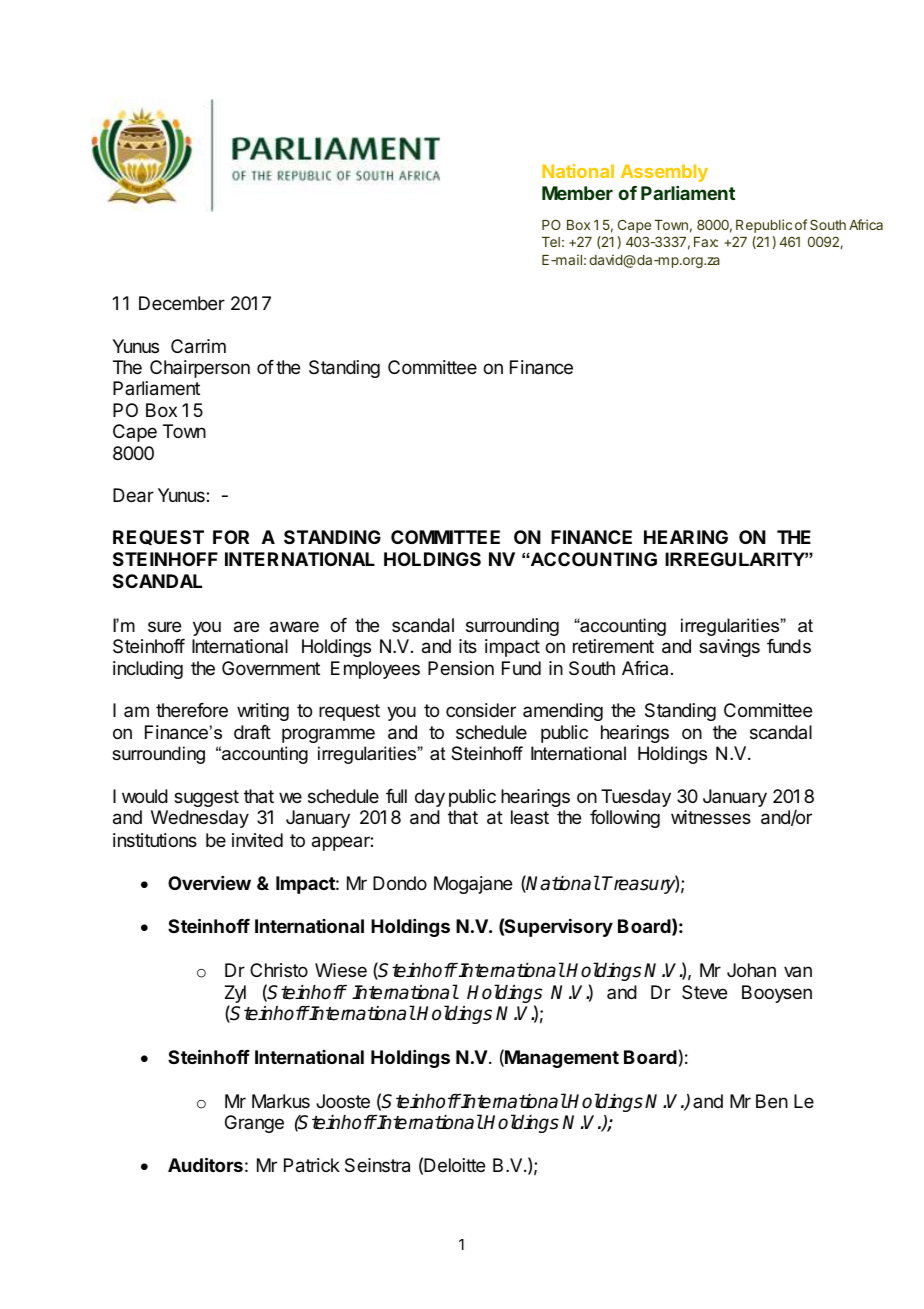 This screenshot has width=924, height=1309. What do you see at coordinates (271, 668) in the screenshot?
I see `Government` at bounding box center [271, 668].
